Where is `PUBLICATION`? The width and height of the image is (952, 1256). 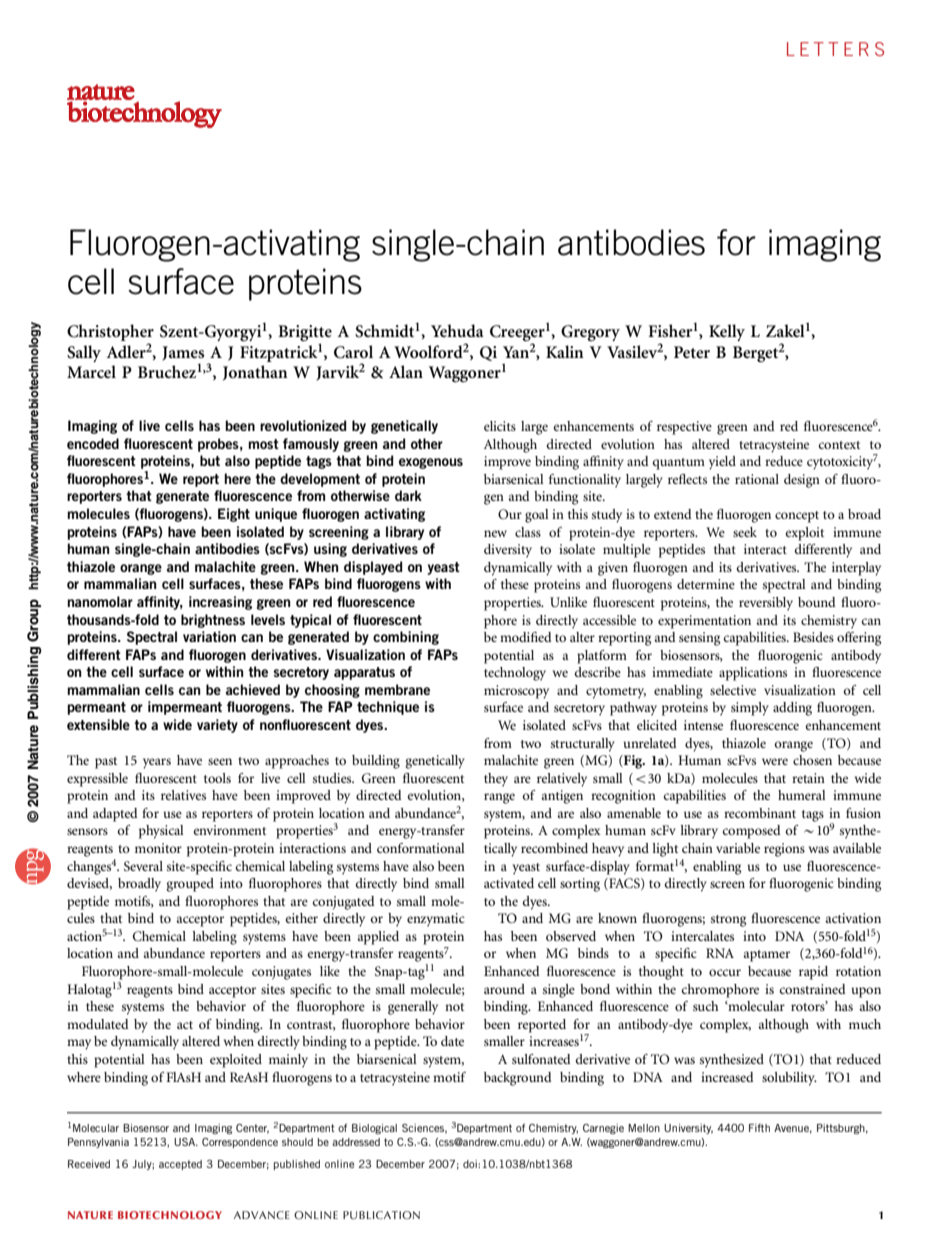 PUBLICATION is located at coordinates (381, 1215).
